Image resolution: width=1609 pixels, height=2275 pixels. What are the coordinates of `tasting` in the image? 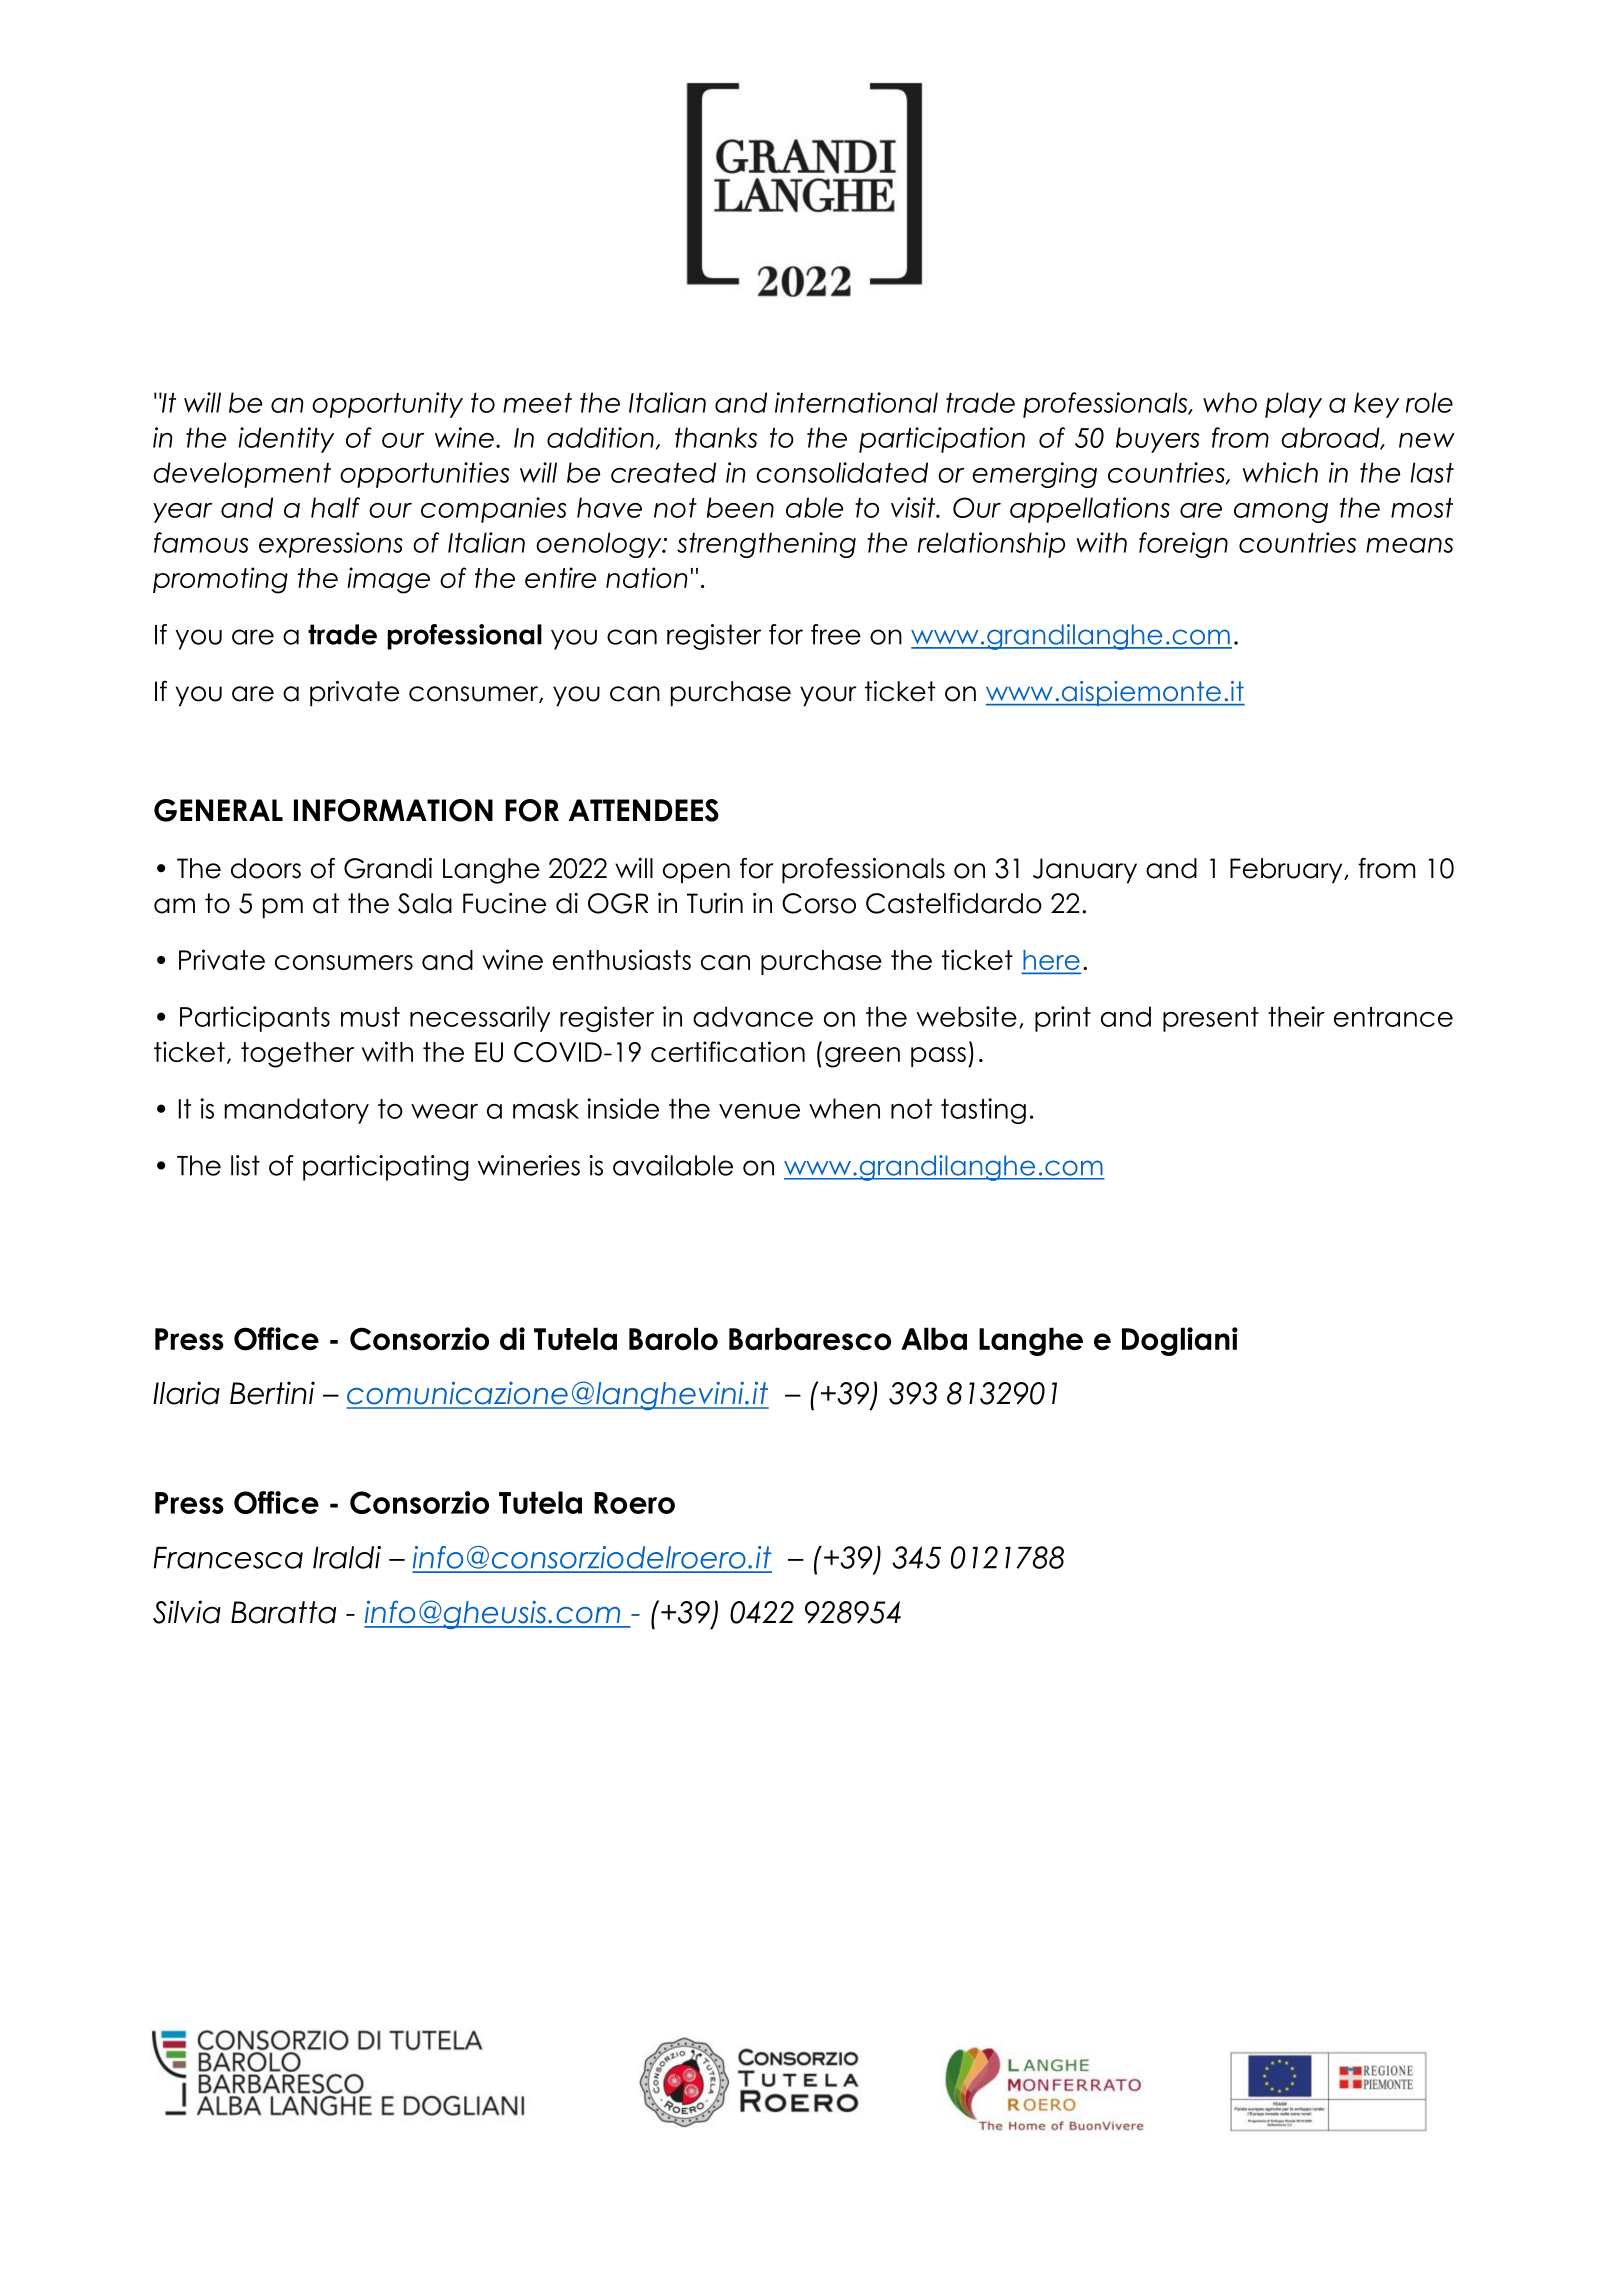 It's located at (983, 1111).
